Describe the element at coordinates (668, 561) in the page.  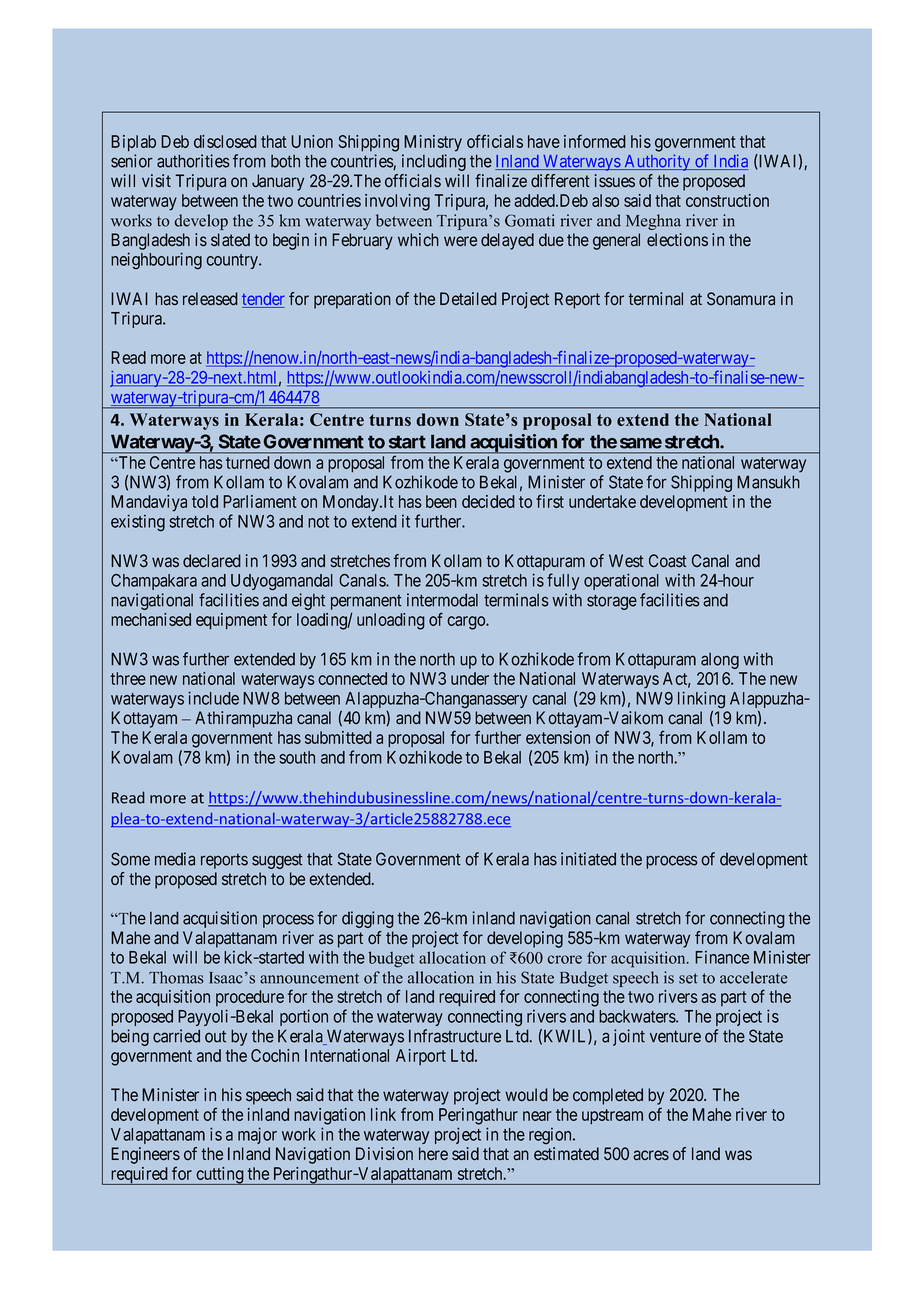
I see `Coast` at that location.
